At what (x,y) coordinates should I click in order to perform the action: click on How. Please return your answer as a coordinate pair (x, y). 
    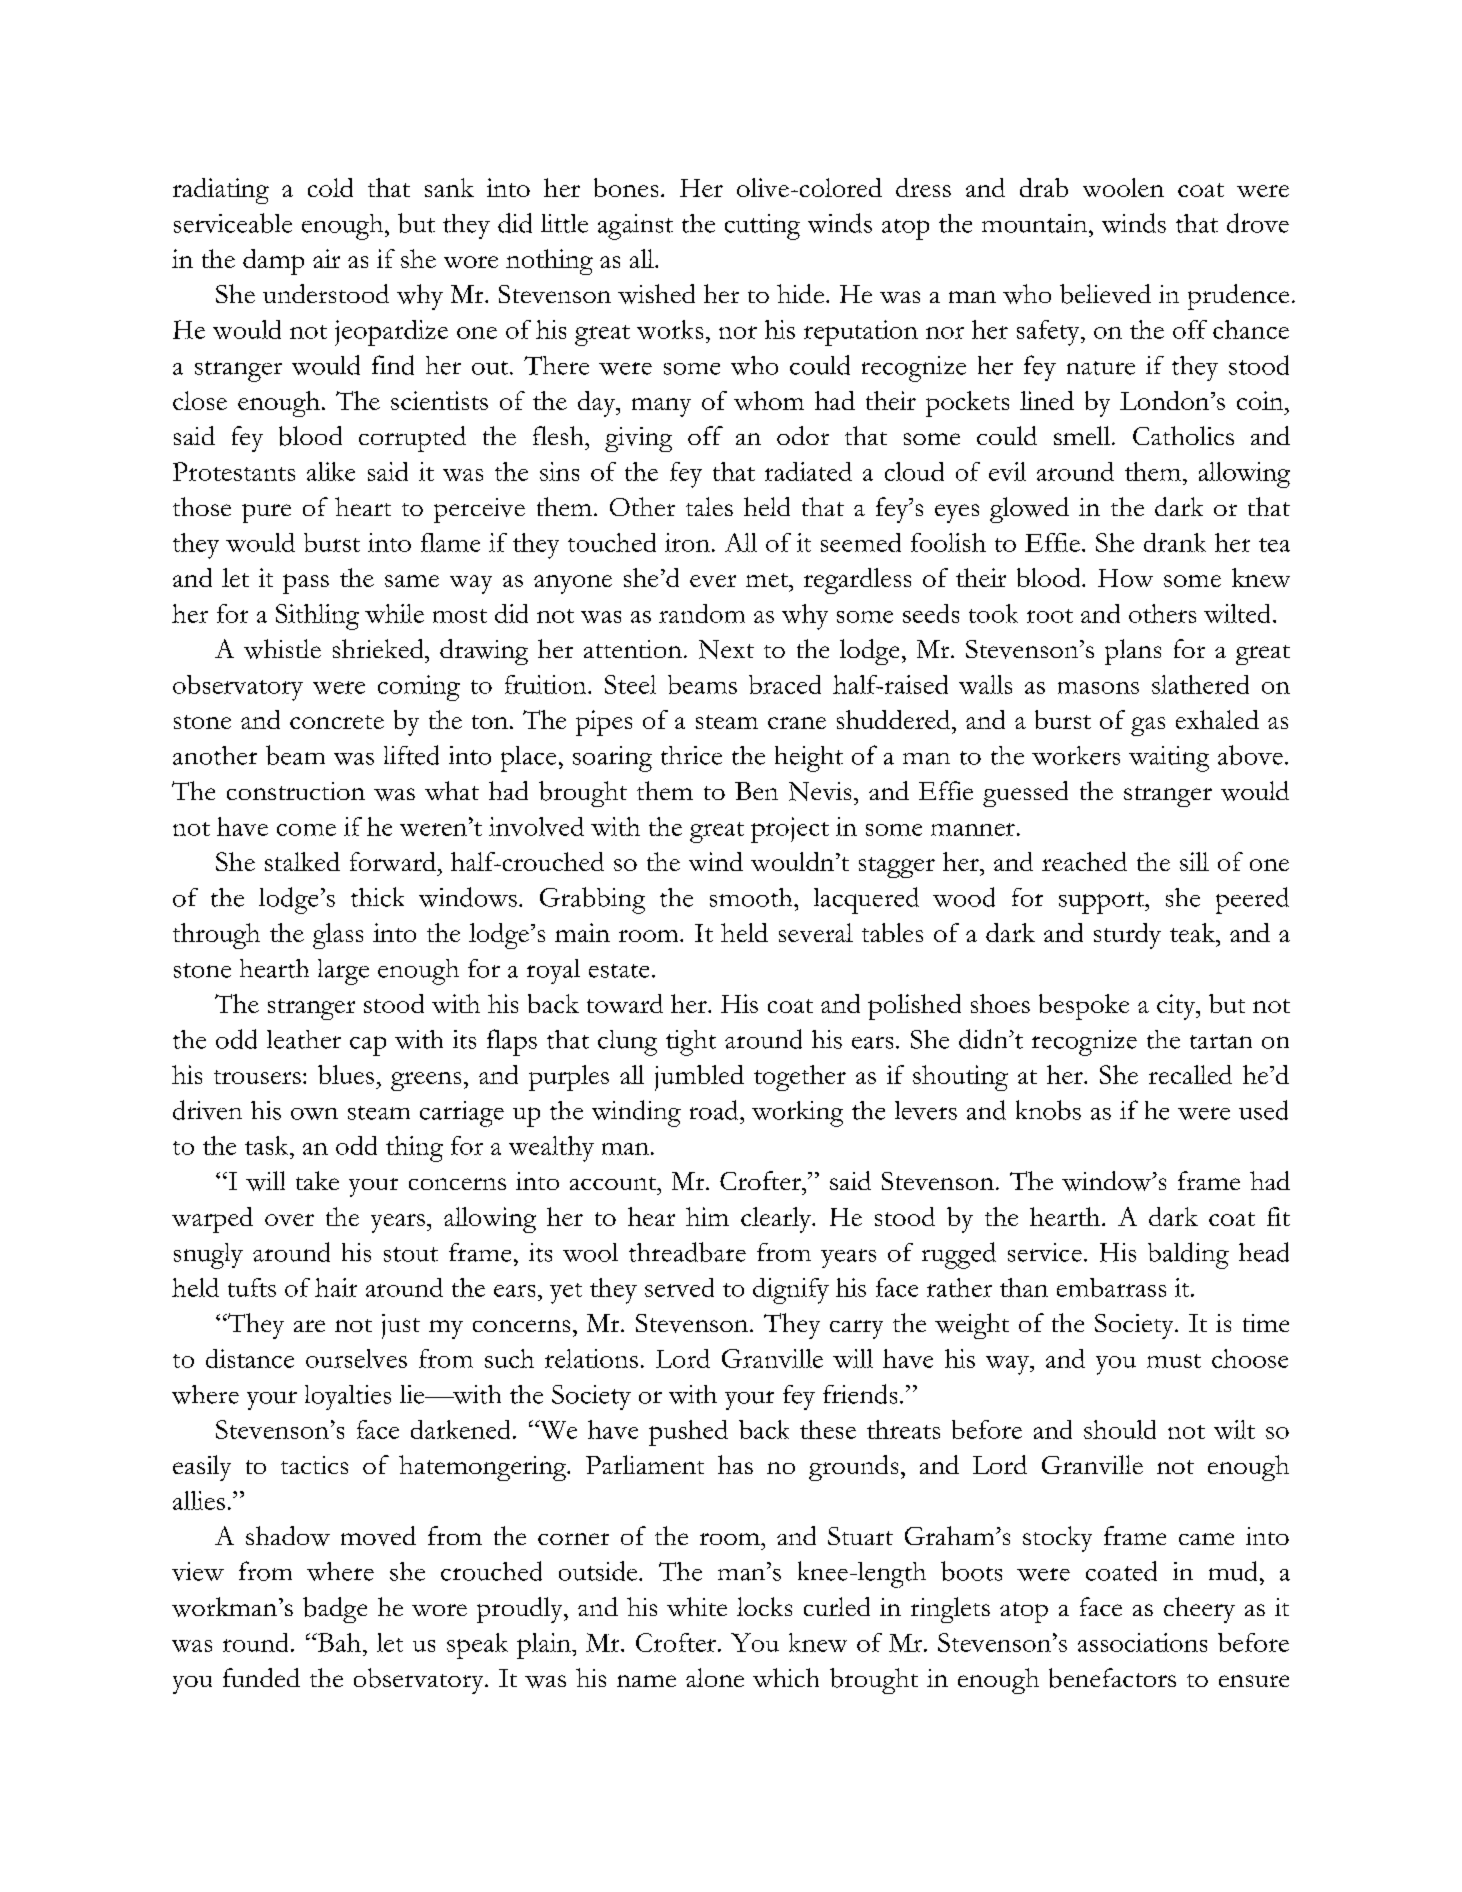
    Looking at the image, I should click on (1125, 578).
